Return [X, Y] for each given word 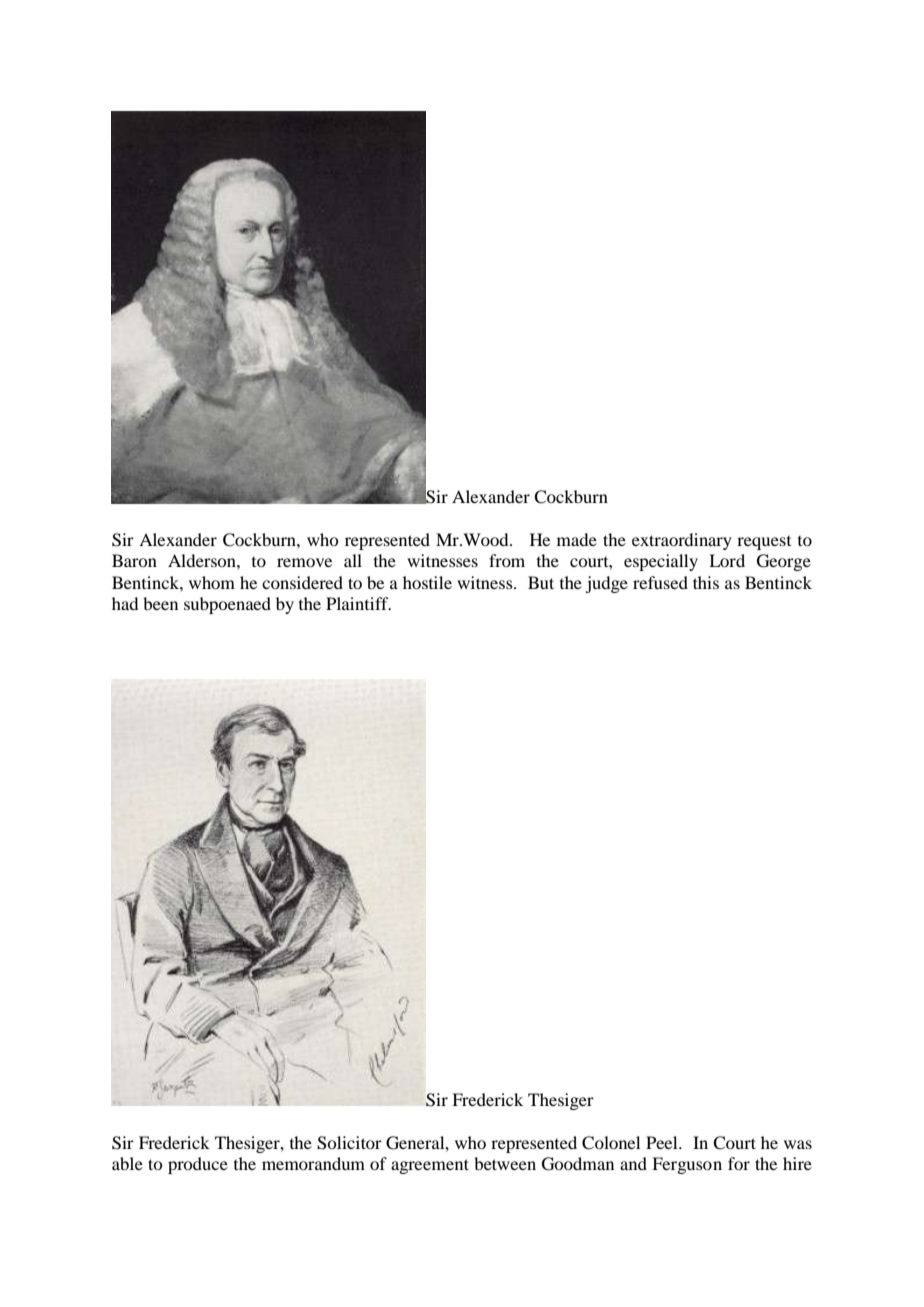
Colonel [611, 1143]
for [739, 1163]
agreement [430, 1166]
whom [212, 582]
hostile [427, 582]
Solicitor [349, 1143]
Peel [663, 1142]
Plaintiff [358, 603]
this [706, 582]
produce [198, 1165]
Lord [727, 560]
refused [660, 582]
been [160, 603]
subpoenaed [227, 605]
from [507, 560]
